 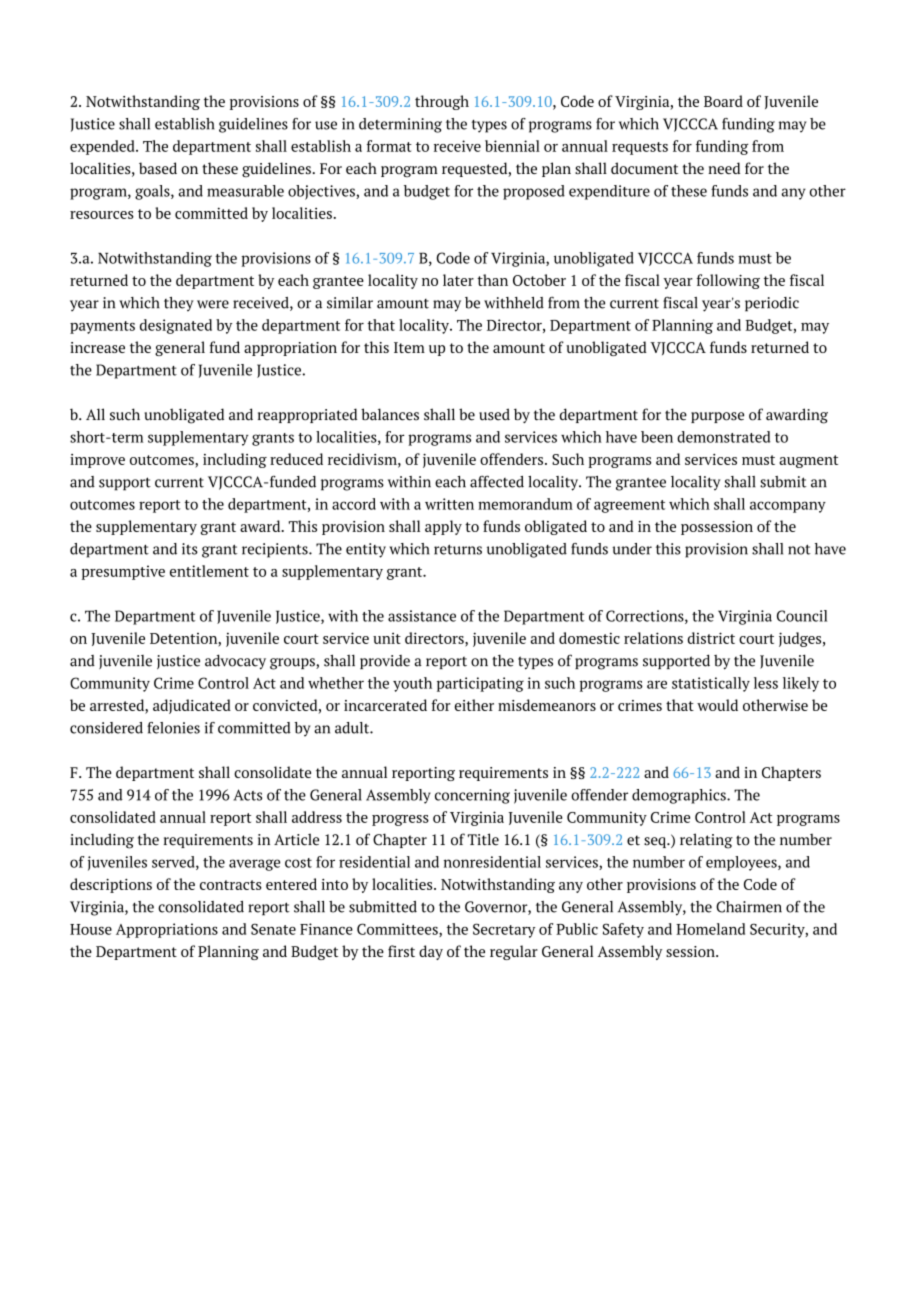 I want to click on demonstrated, so click(x=723, y=437).
